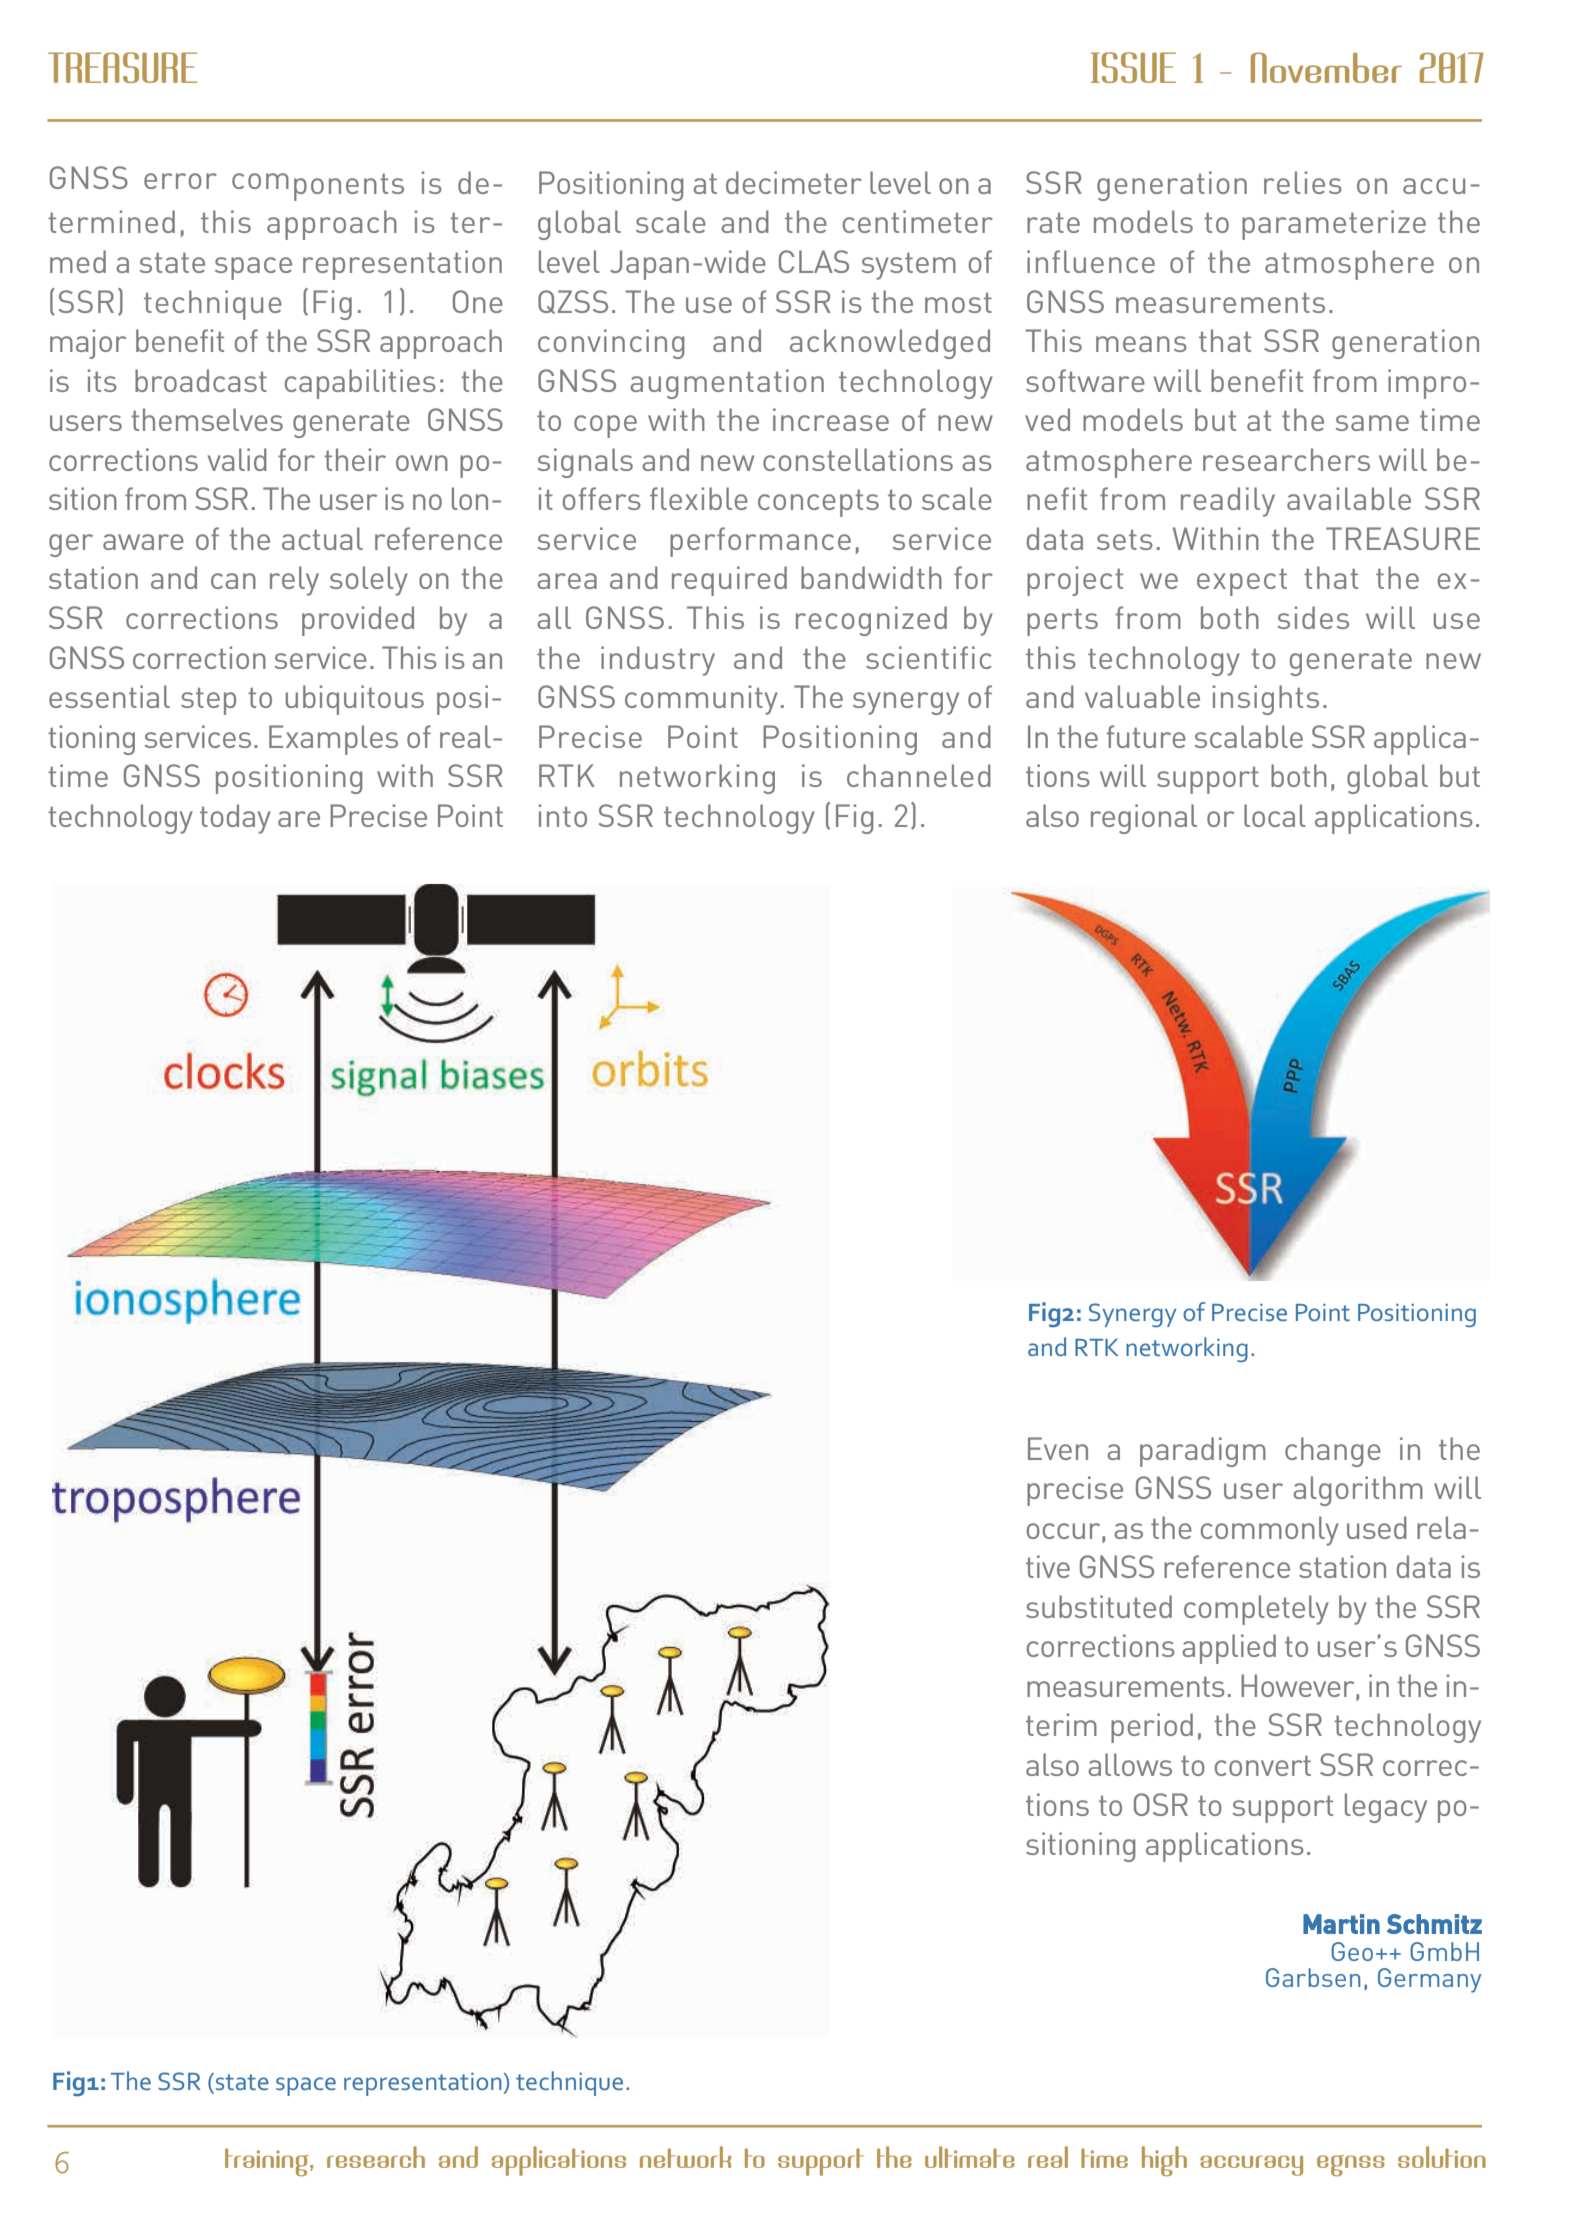 This page has height=2220, width=1569. What do you see at coordinates (1303, 182) in the page?
I see `relies` at bounding box center [1303, 182].
